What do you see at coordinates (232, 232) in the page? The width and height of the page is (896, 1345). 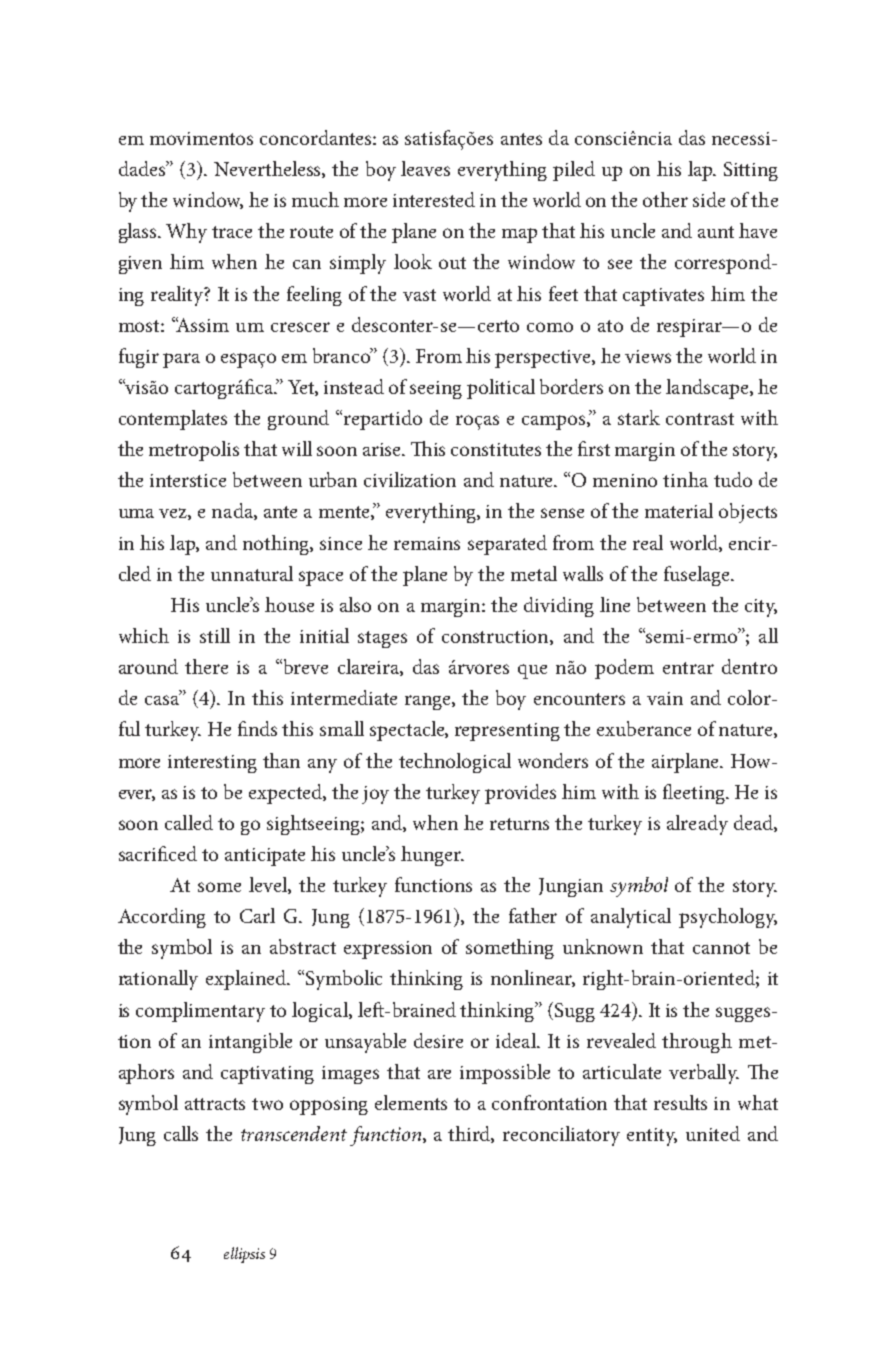 I see `trace` at bounding box center [232, 232].
